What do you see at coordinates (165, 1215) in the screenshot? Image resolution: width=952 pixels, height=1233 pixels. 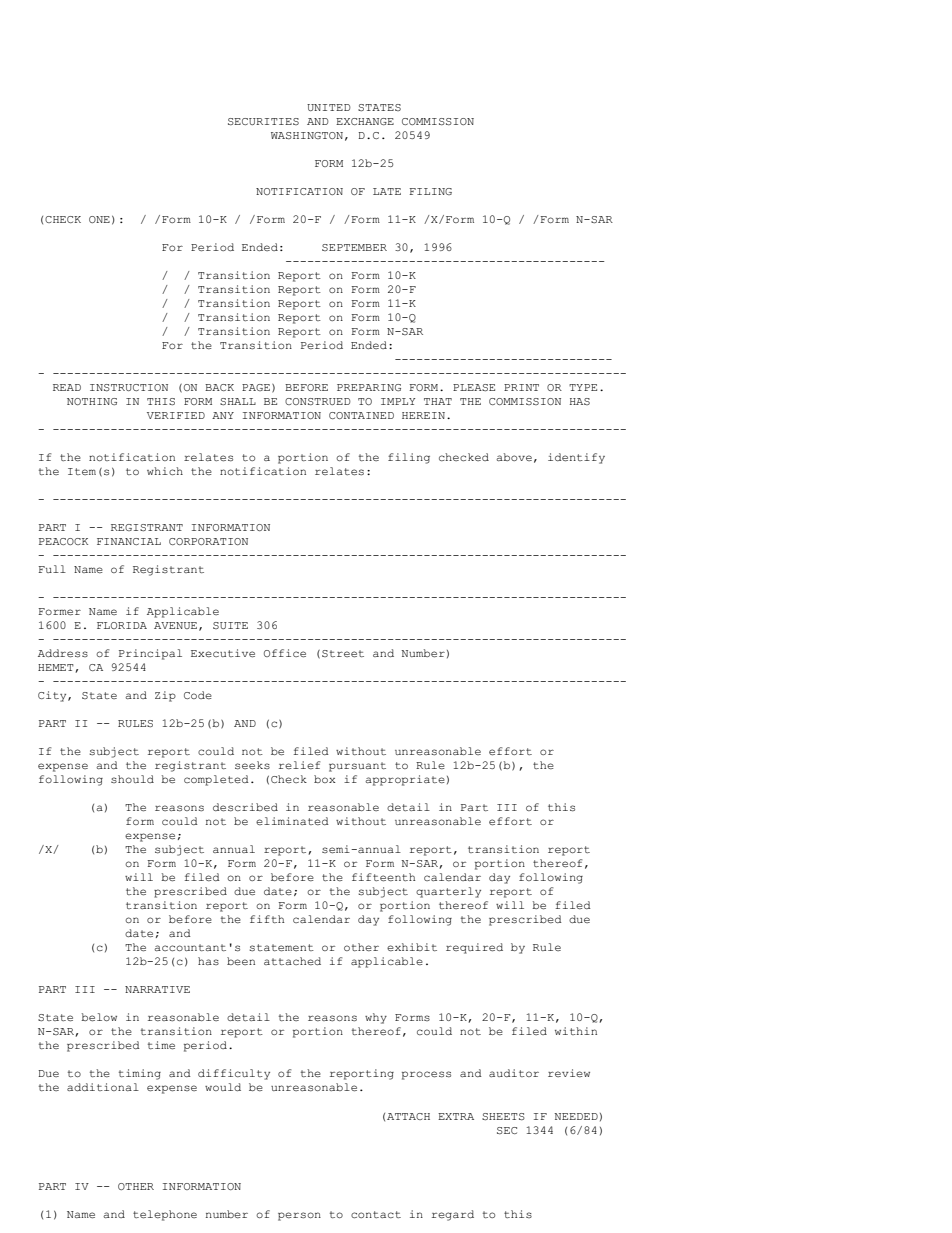 I see `telephone` at bounding box center [165, 1215].
